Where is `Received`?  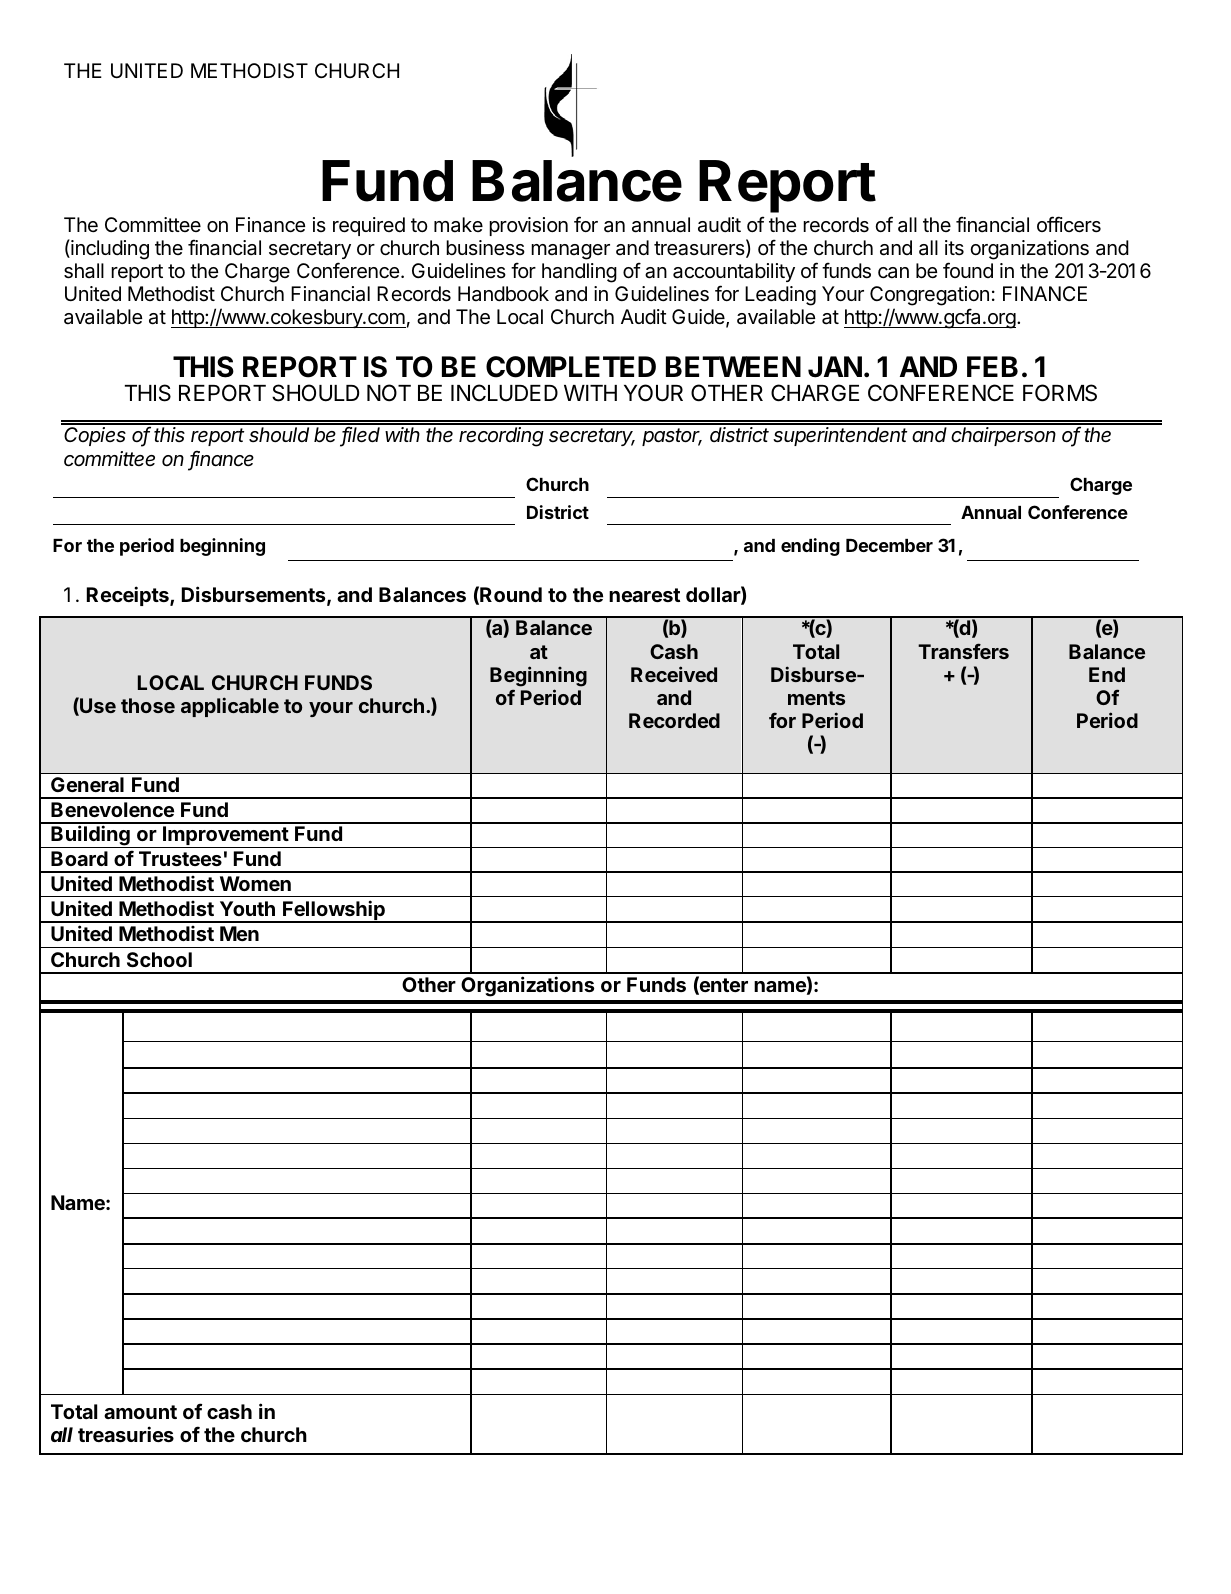 Received is located at coordinates (674, 674).
